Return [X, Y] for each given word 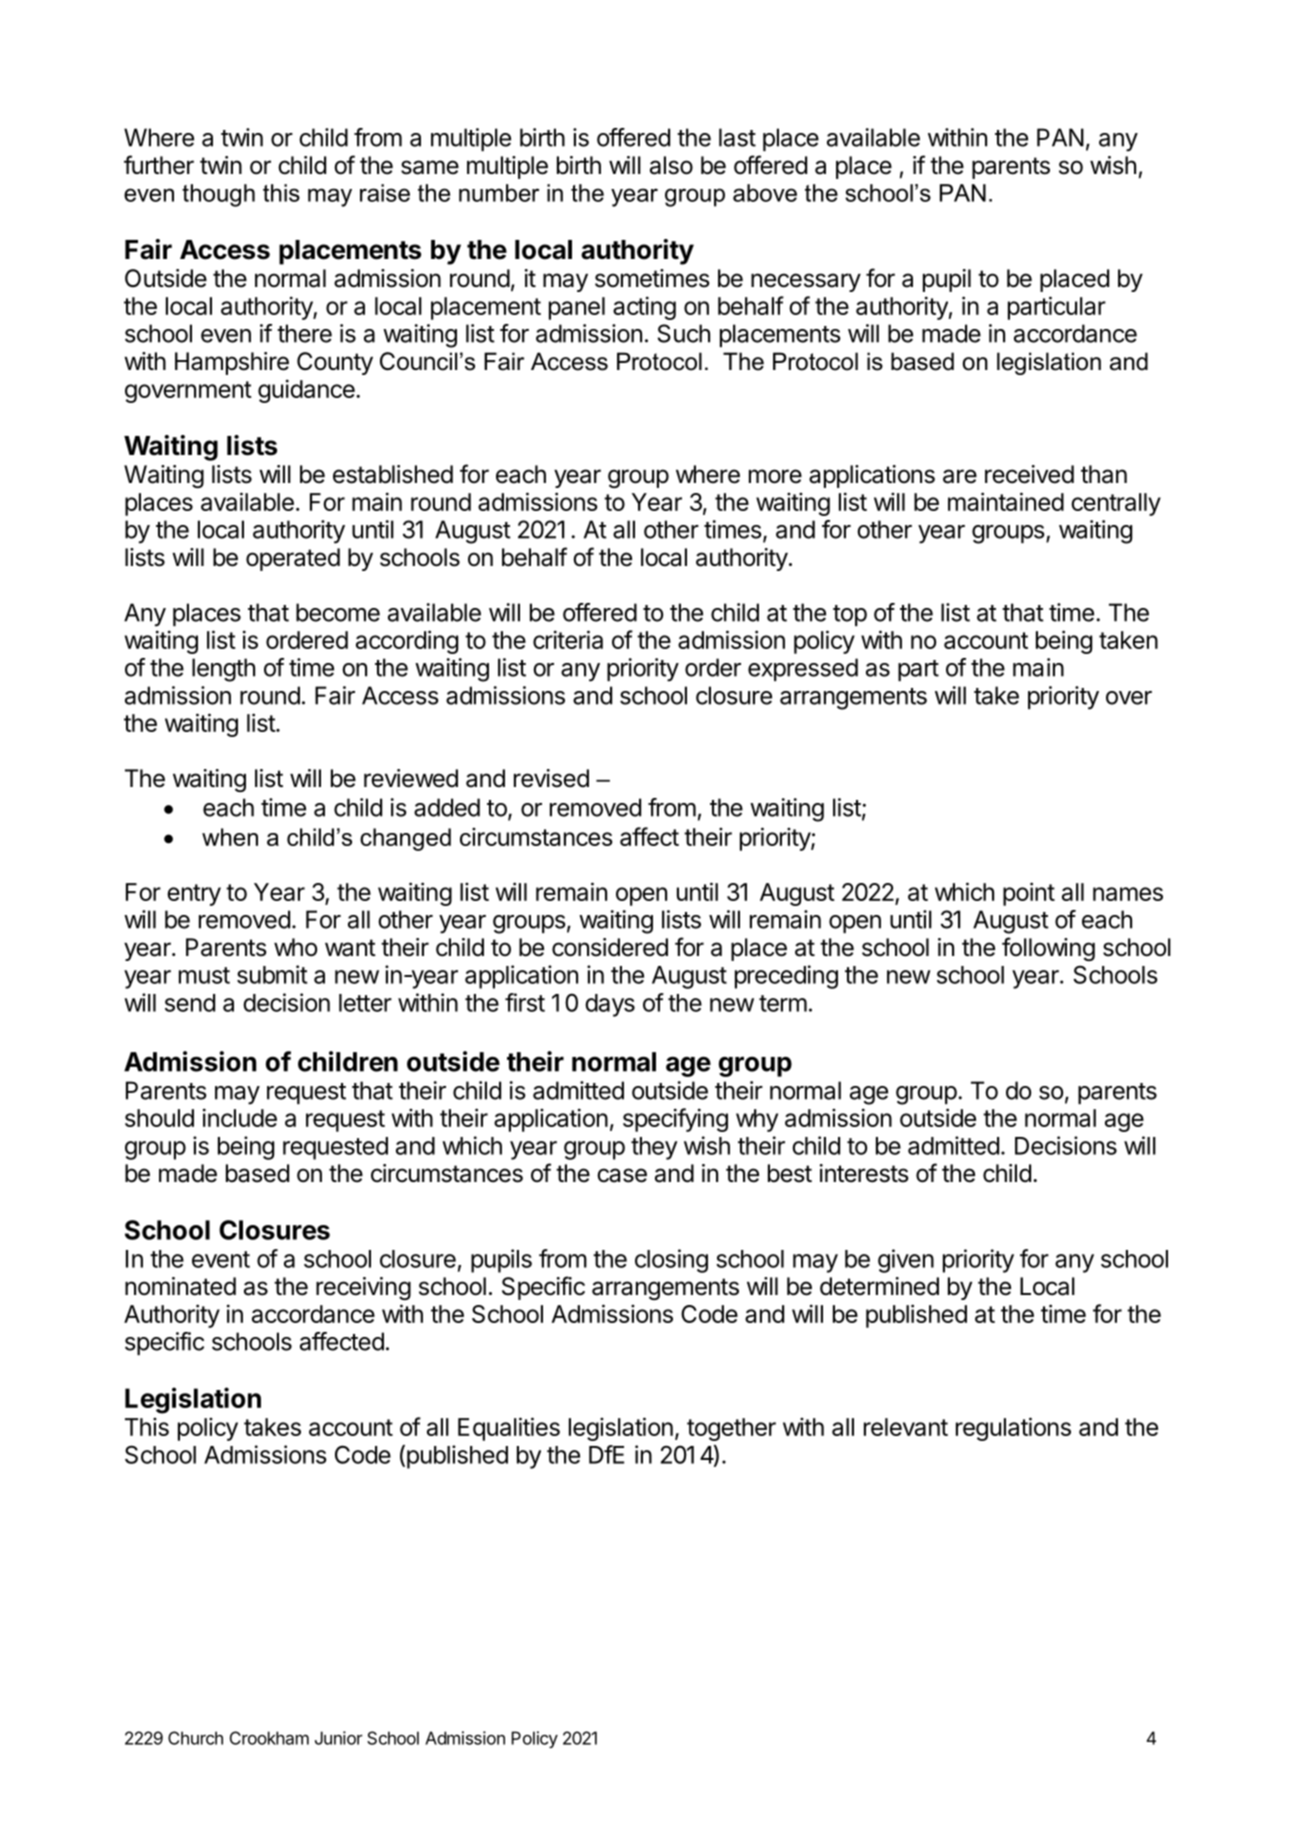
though [218, 195]
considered [610, 947]
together [731, 1429]
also [671, 165]
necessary [806, 282]
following [1048, 949]
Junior [339, 1738]
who [296, 947]
